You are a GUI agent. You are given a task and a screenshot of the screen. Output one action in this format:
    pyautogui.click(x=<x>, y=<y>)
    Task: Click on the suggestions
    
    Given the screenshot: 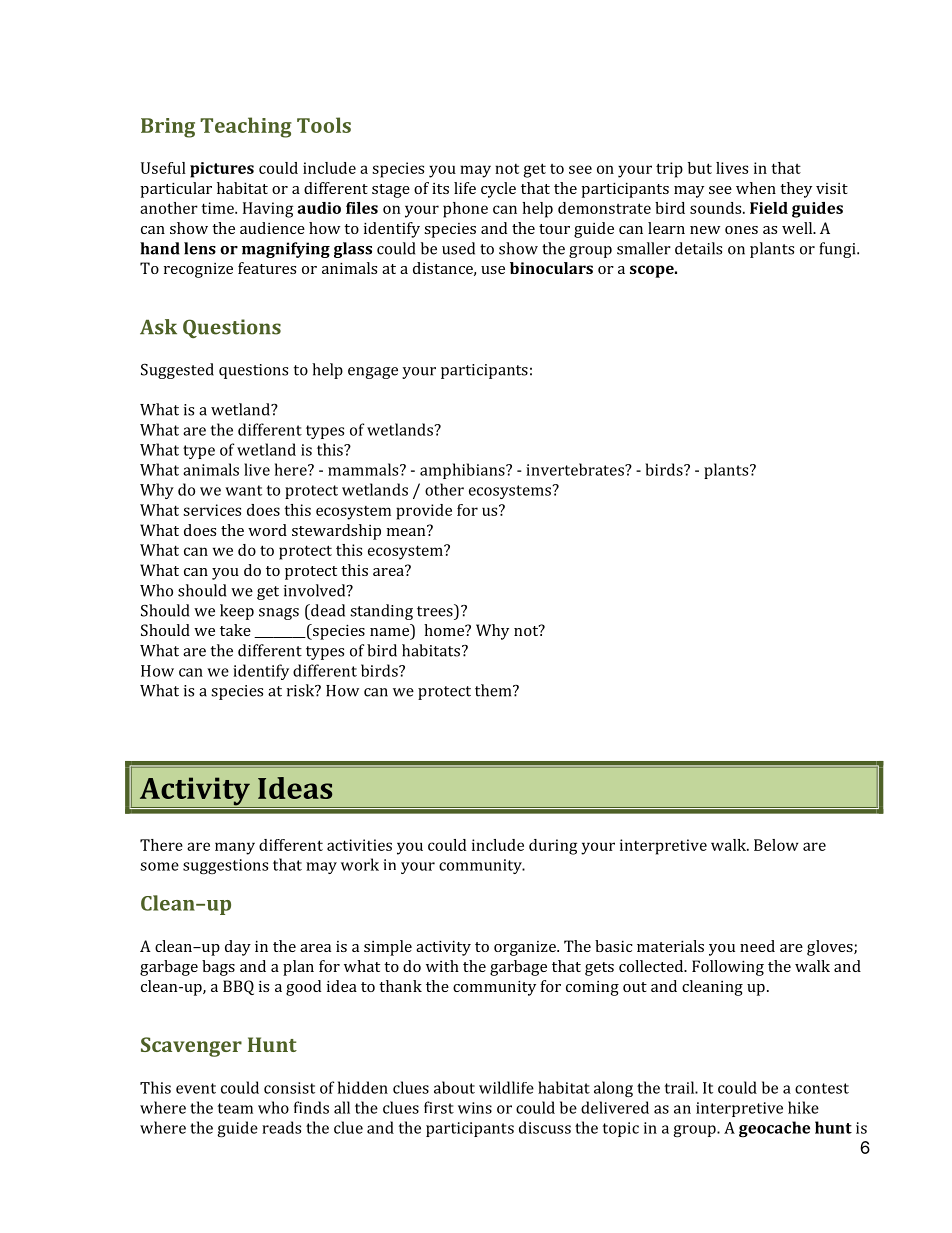 What is the action you would take?
    pyautogui.click(x=225, y=866)
